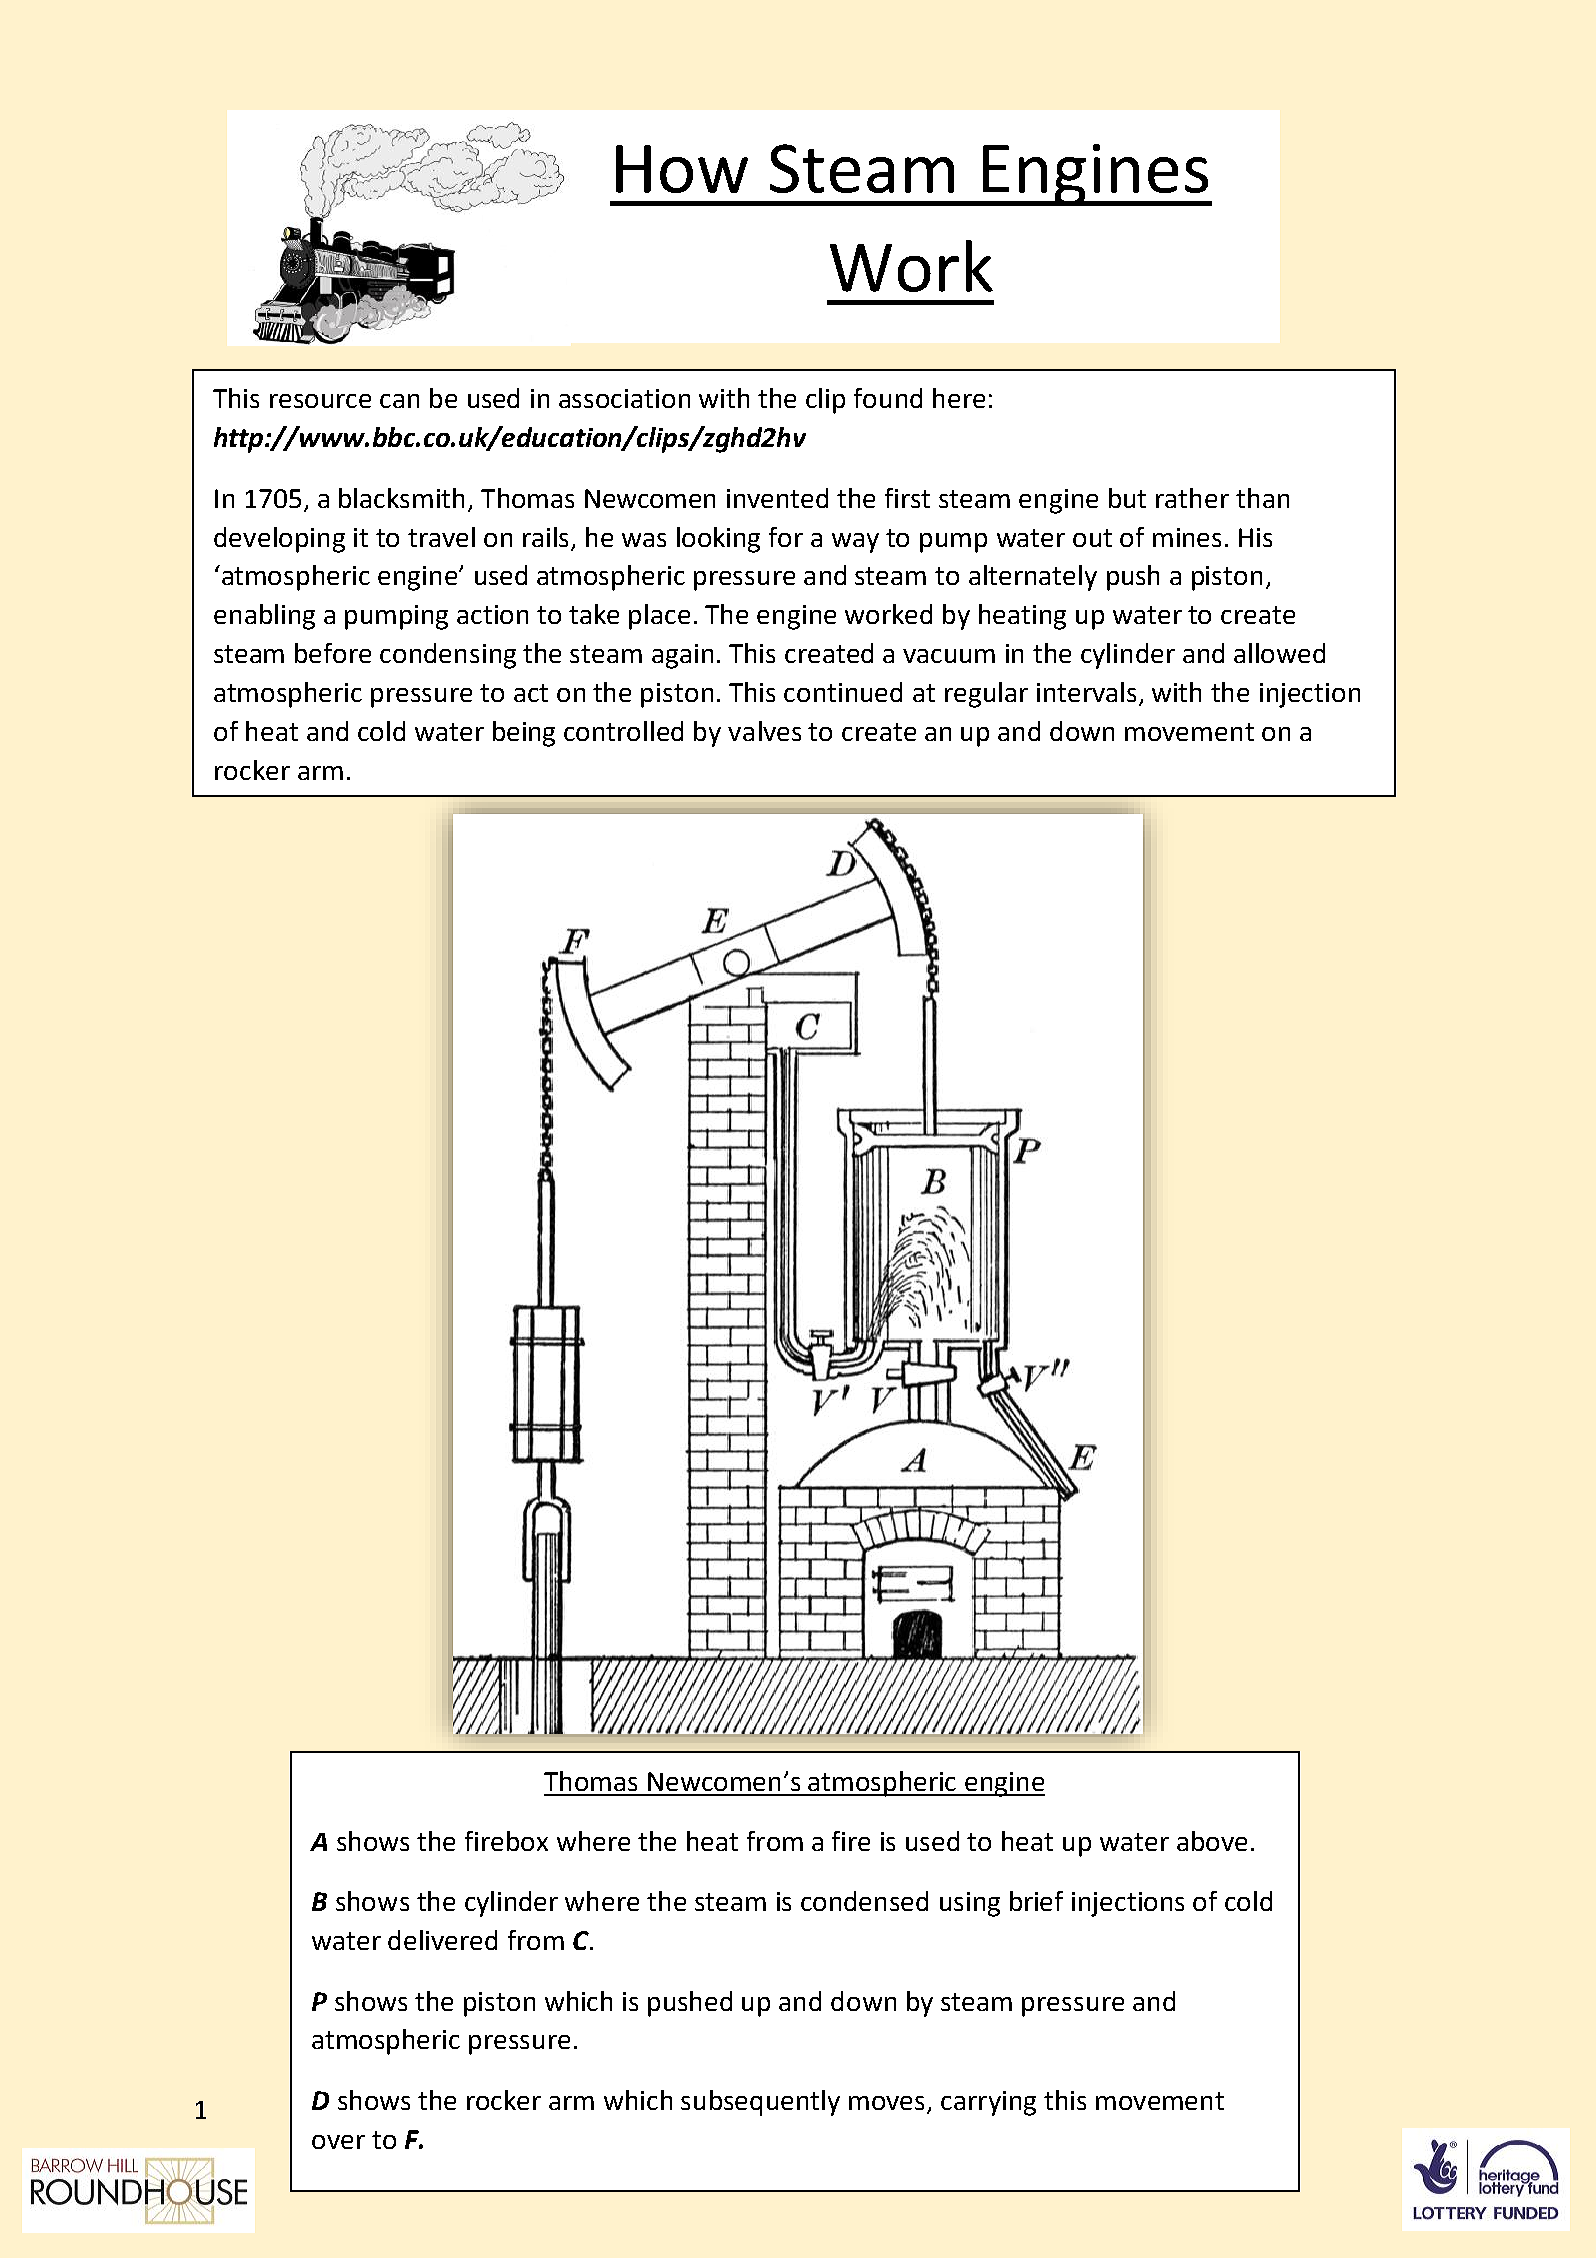 This document has width=1596, height=2258. What do you see at coordinates (401, 498) in the document?
I see `blacksmith` at bounding box center [401, 498].
